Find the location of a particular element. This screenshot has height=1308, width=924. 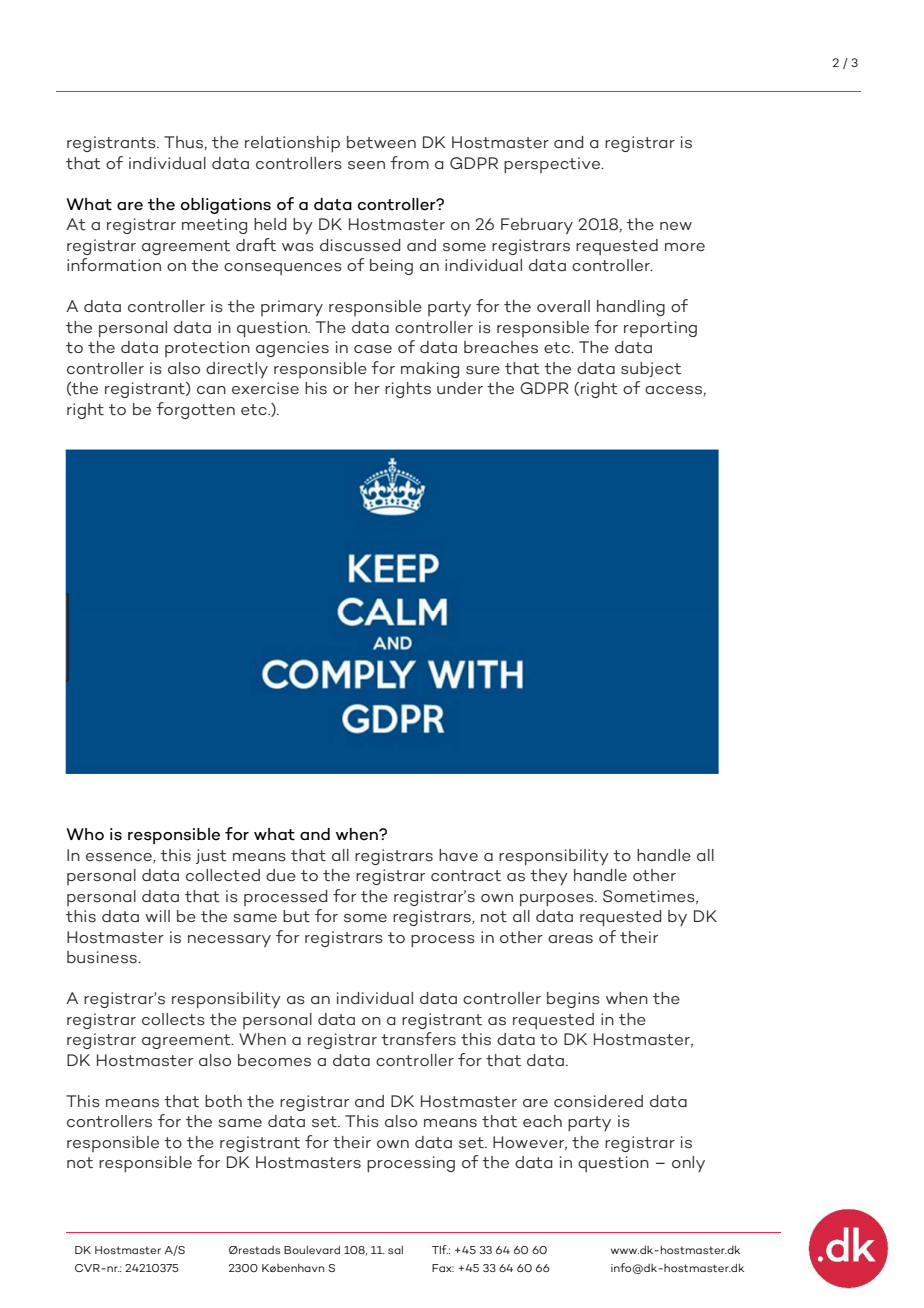

forgotten is located at coordinates (195, 410).
